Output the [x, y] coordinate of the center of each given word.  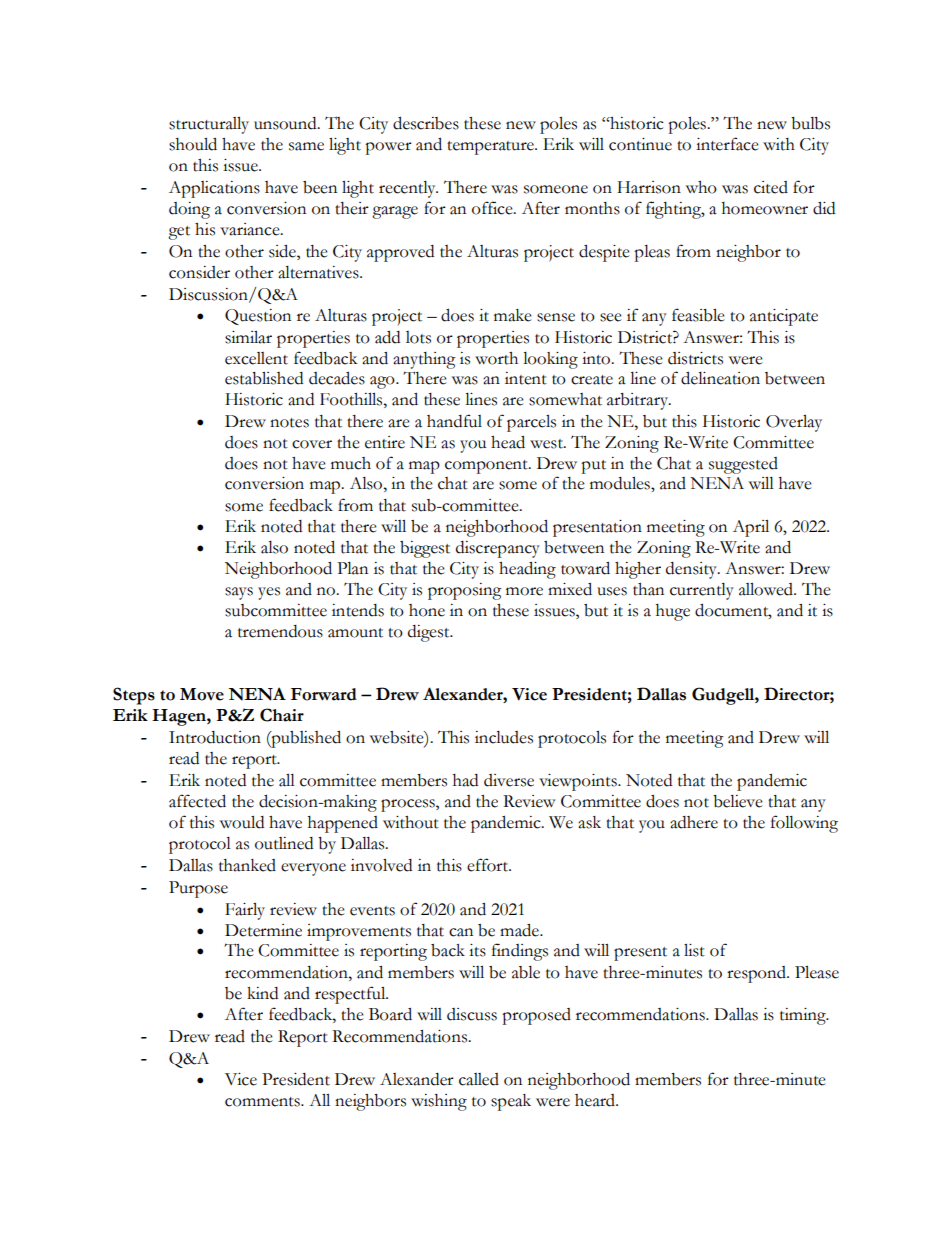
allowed [767, 589]
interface [727, 144]
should [193, 144]
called [479, 1079]
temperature [491, 148]
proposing [465, 591]
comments [263, 1102]
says [239, 593]
